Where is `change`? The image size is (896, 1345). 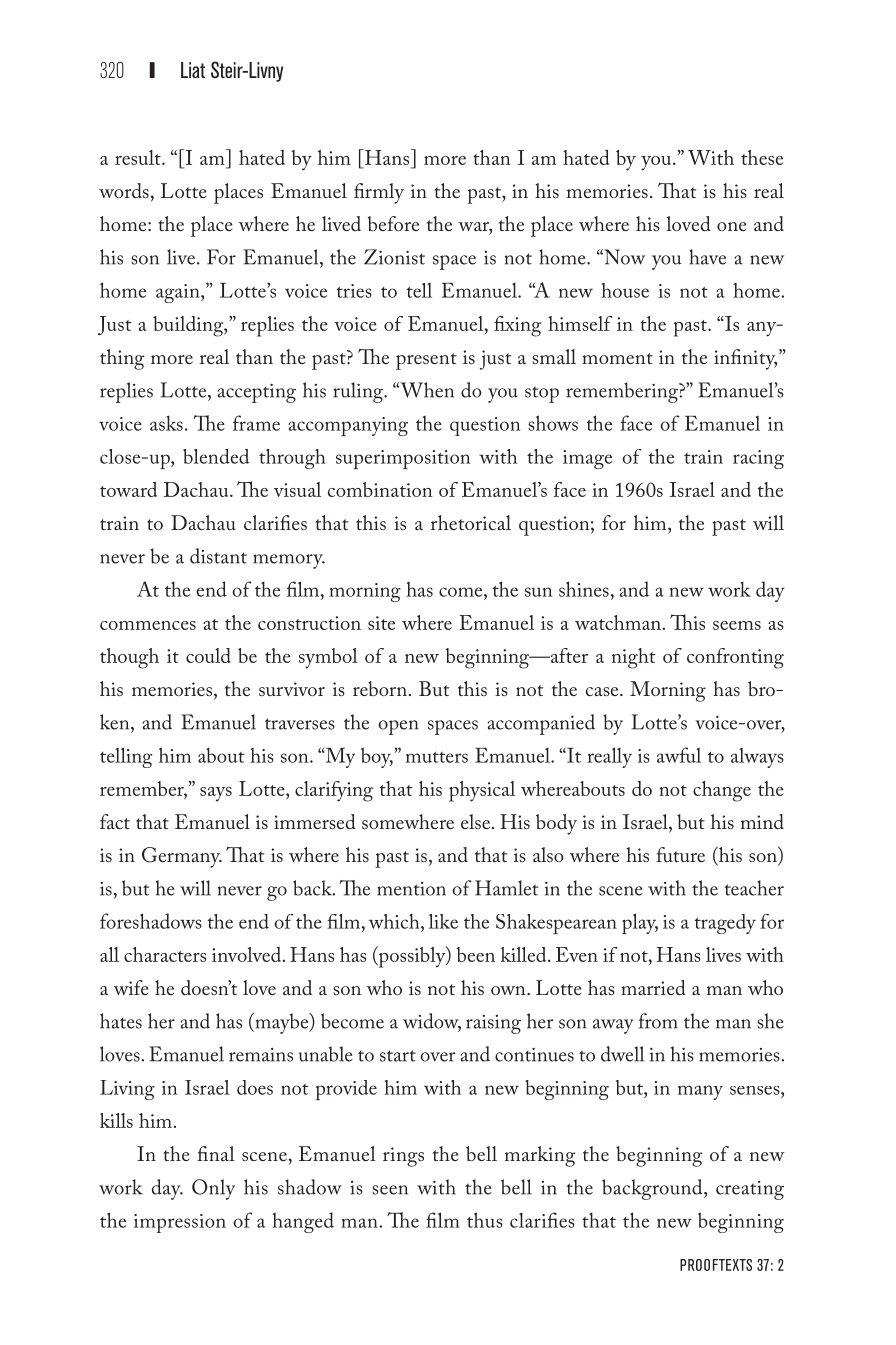 change is located at coordinates (722, 791).
